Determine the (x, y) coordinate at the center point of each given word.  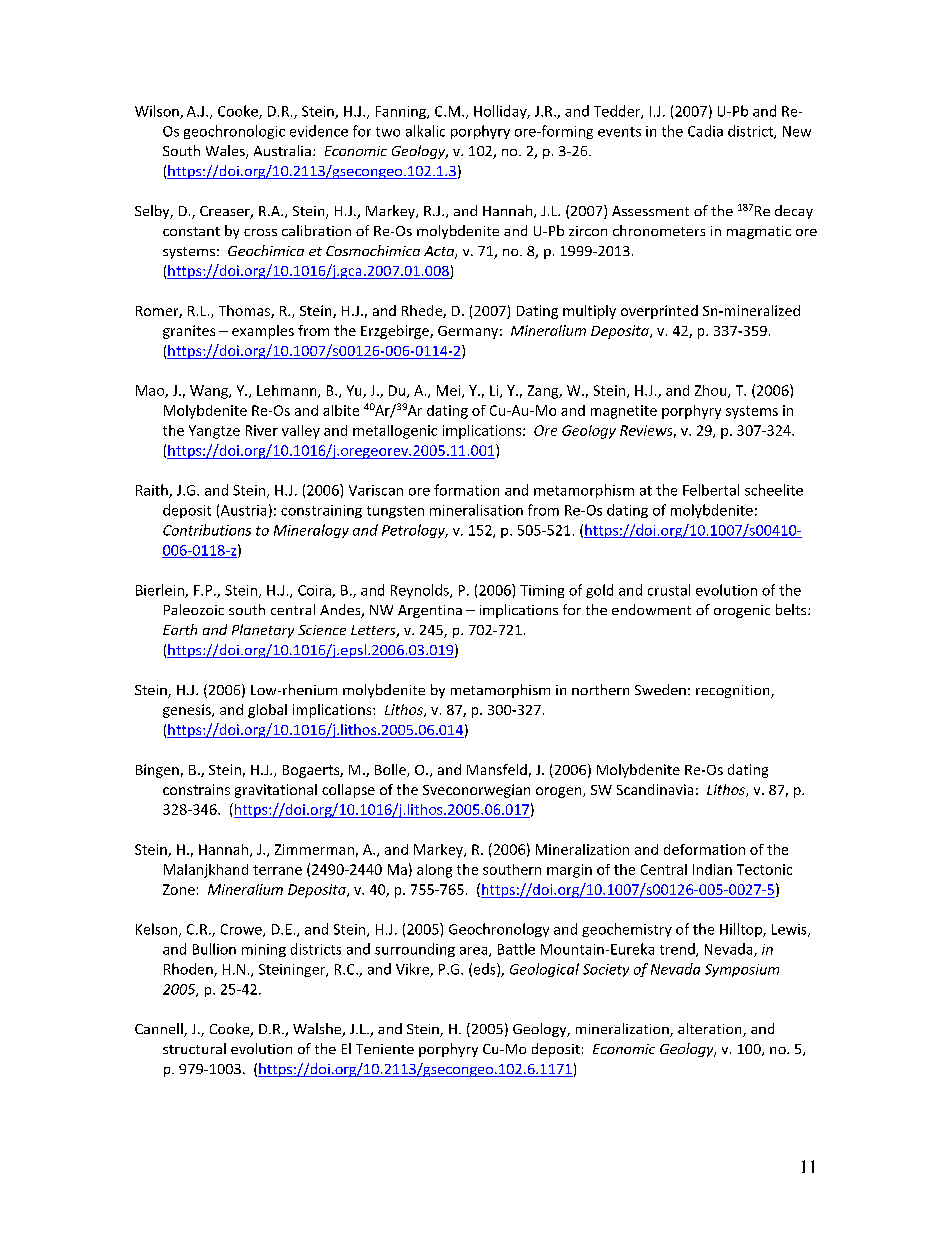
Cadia (705, 131)
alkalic (425, 131)
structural (194, 1048)
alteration (711, 1030)
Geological (544, 970)
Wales (226, 152)
